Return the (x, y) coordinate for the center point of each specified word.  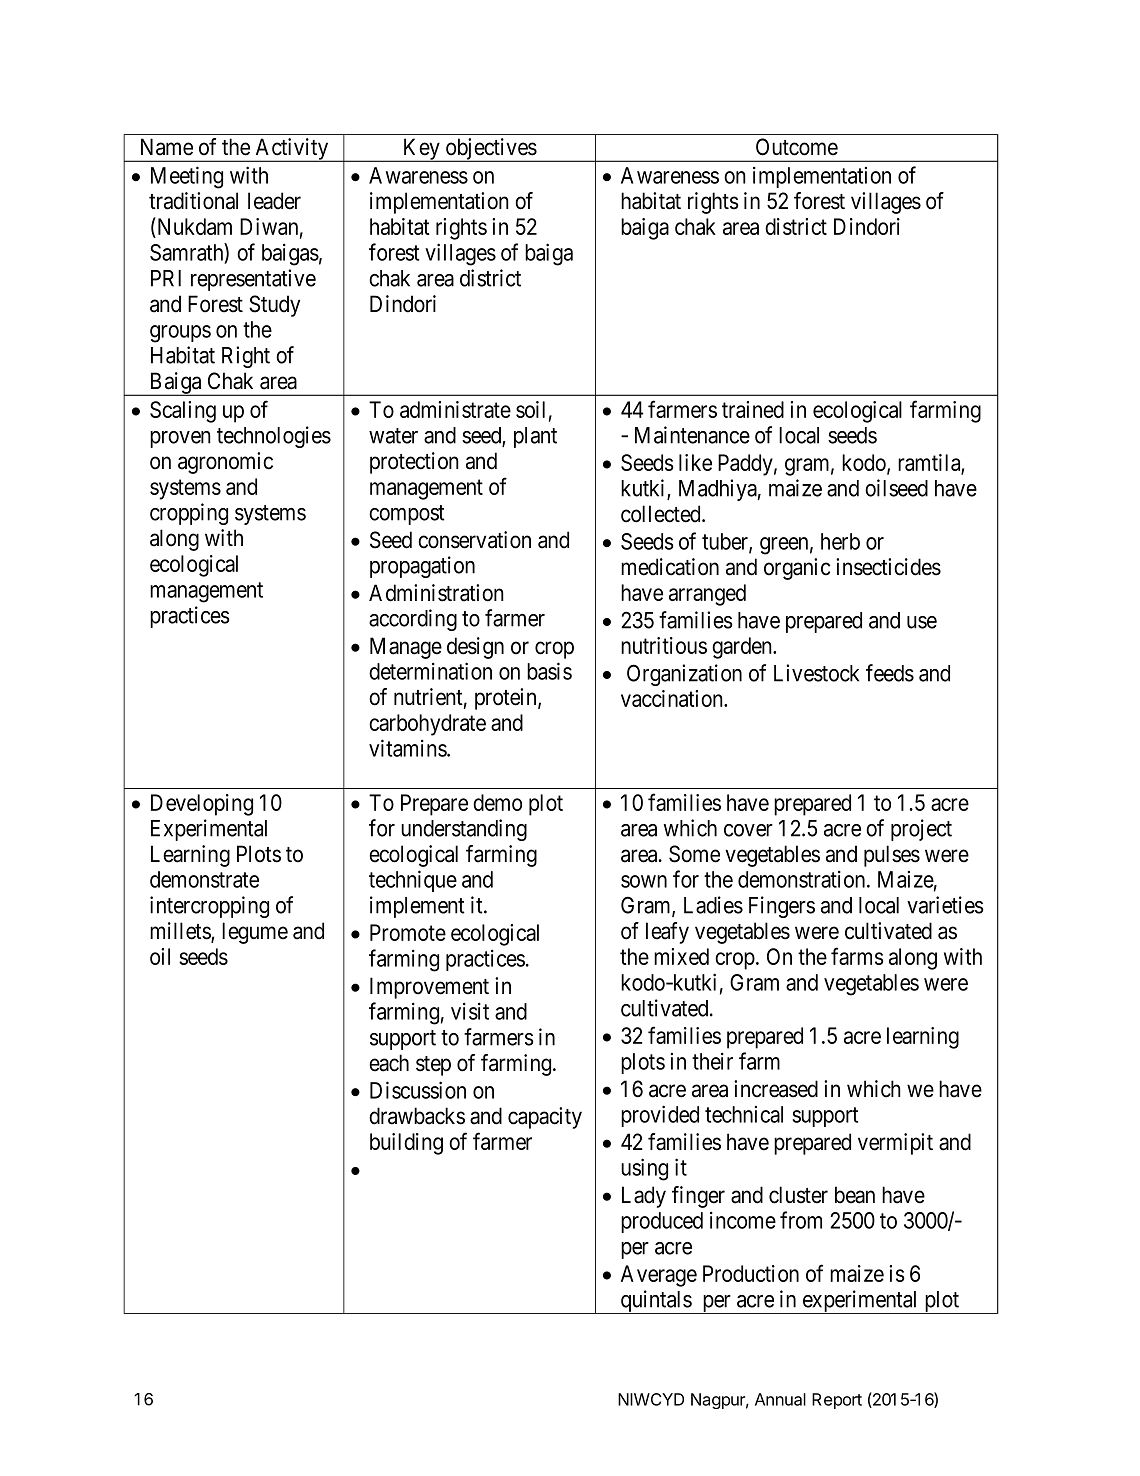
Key (421, 150)
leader (274, 201)
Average (659, 1276)
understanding (464, 830)
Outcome (797, 147)
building (406, 1144)
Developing (202, 805)
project (921, 830)
